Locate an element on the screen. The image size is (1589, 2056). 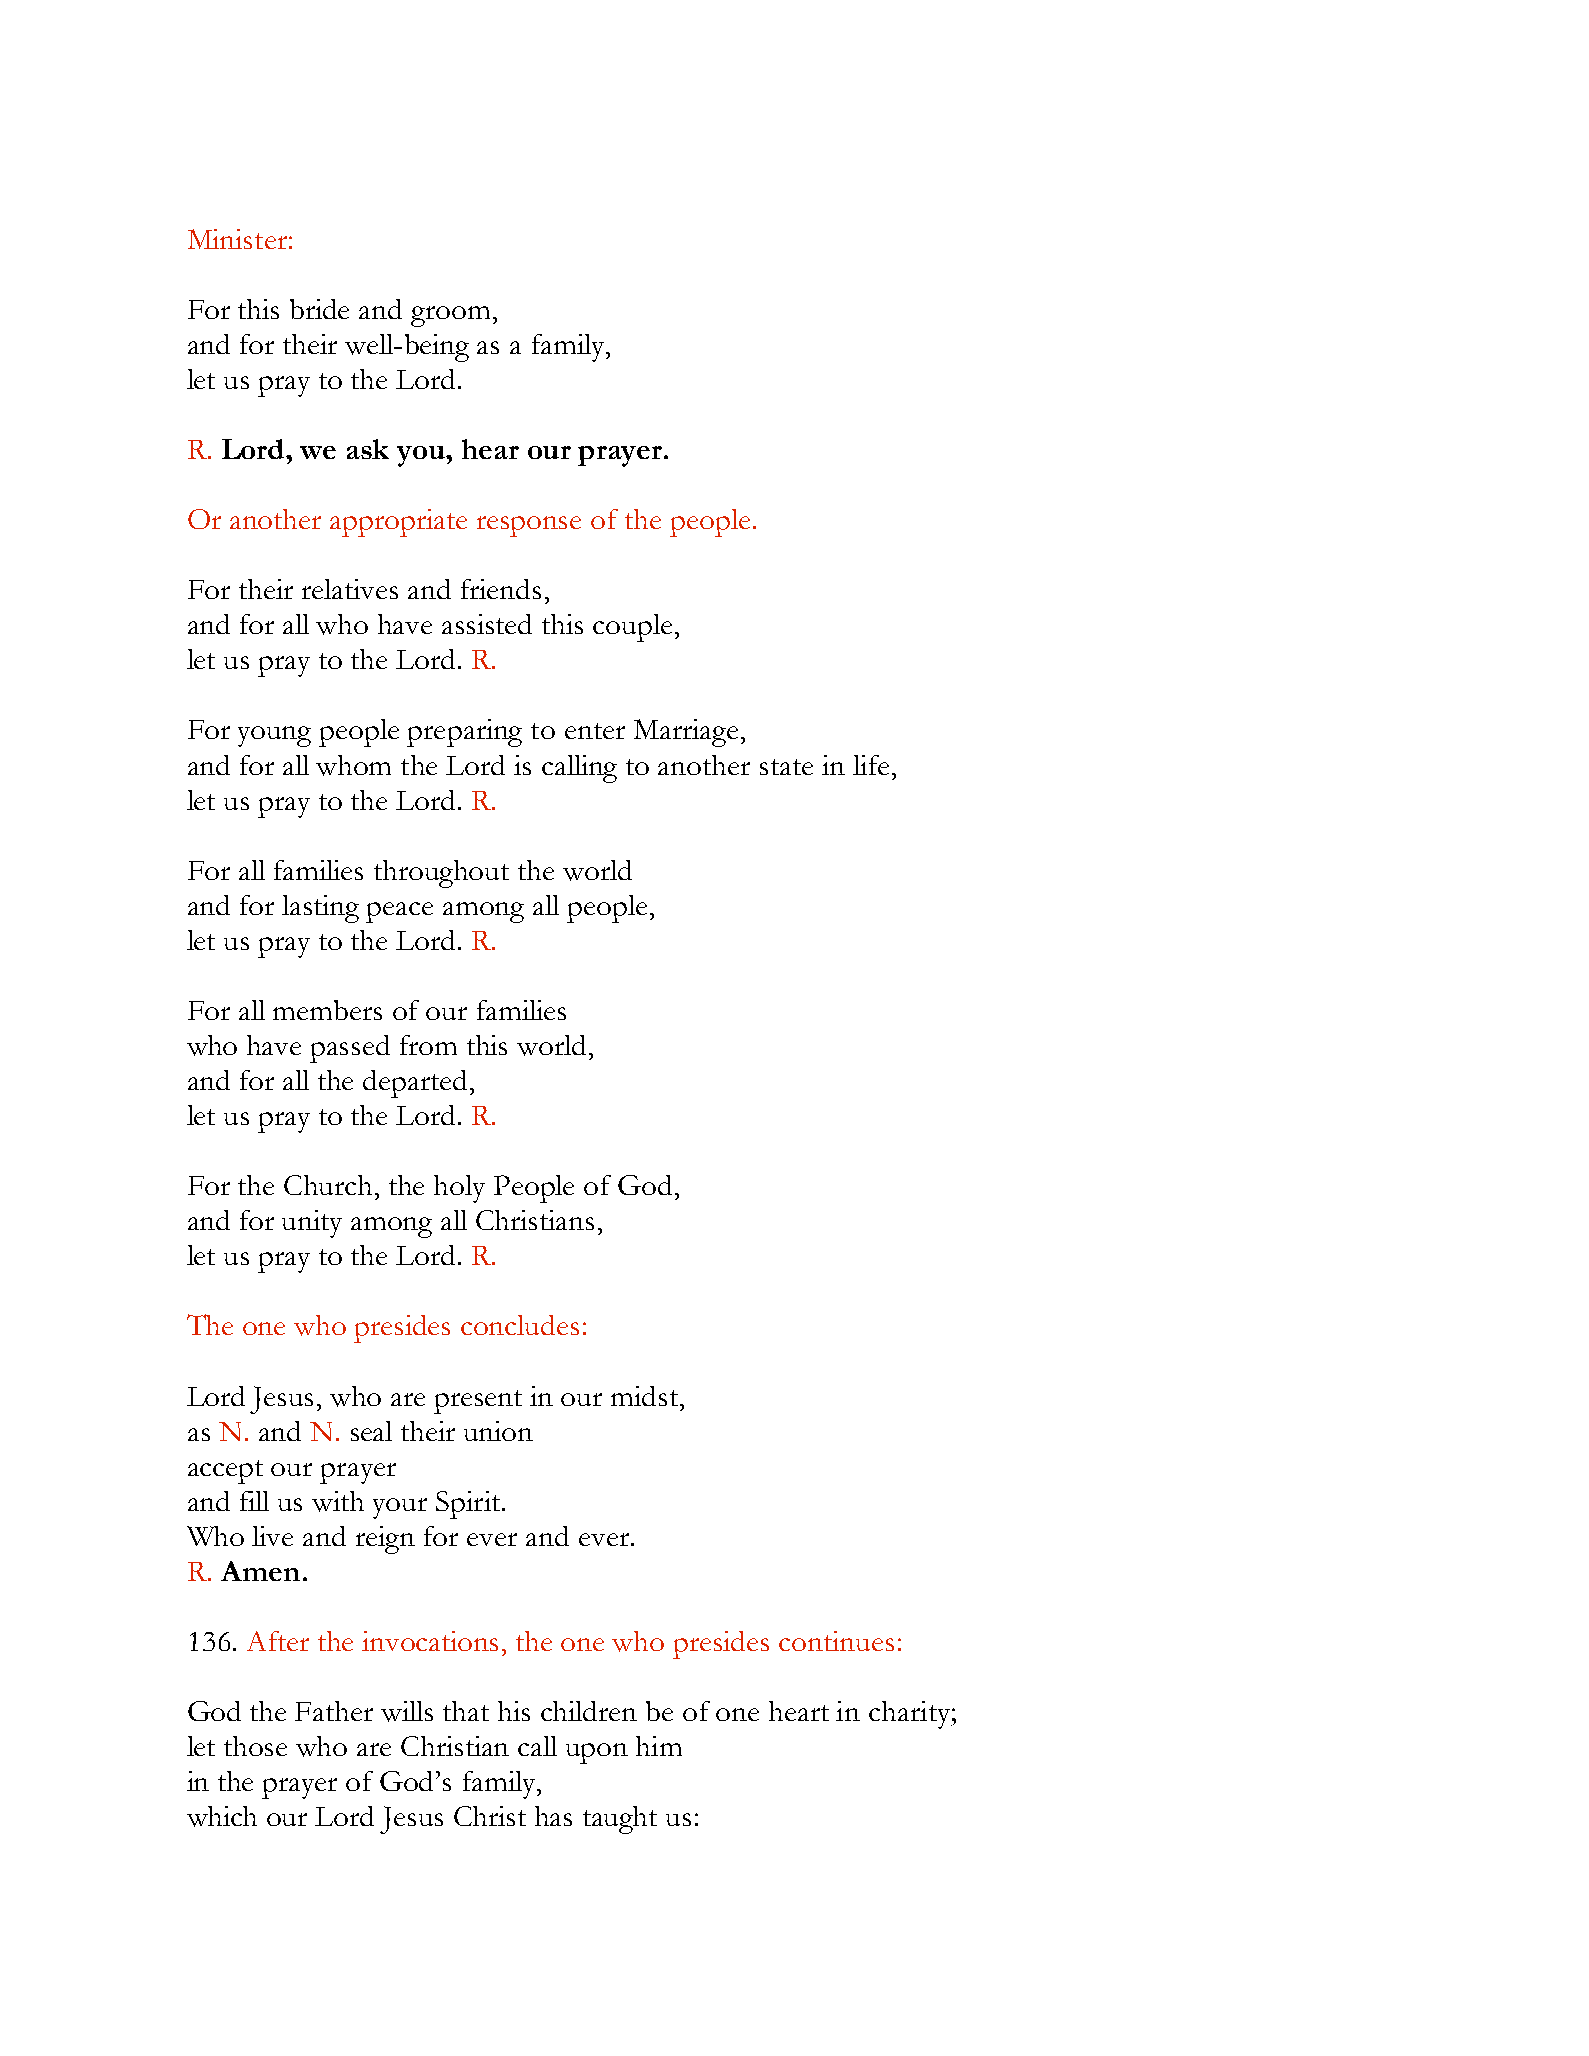
continues is located at coordinates (836, 1641).
